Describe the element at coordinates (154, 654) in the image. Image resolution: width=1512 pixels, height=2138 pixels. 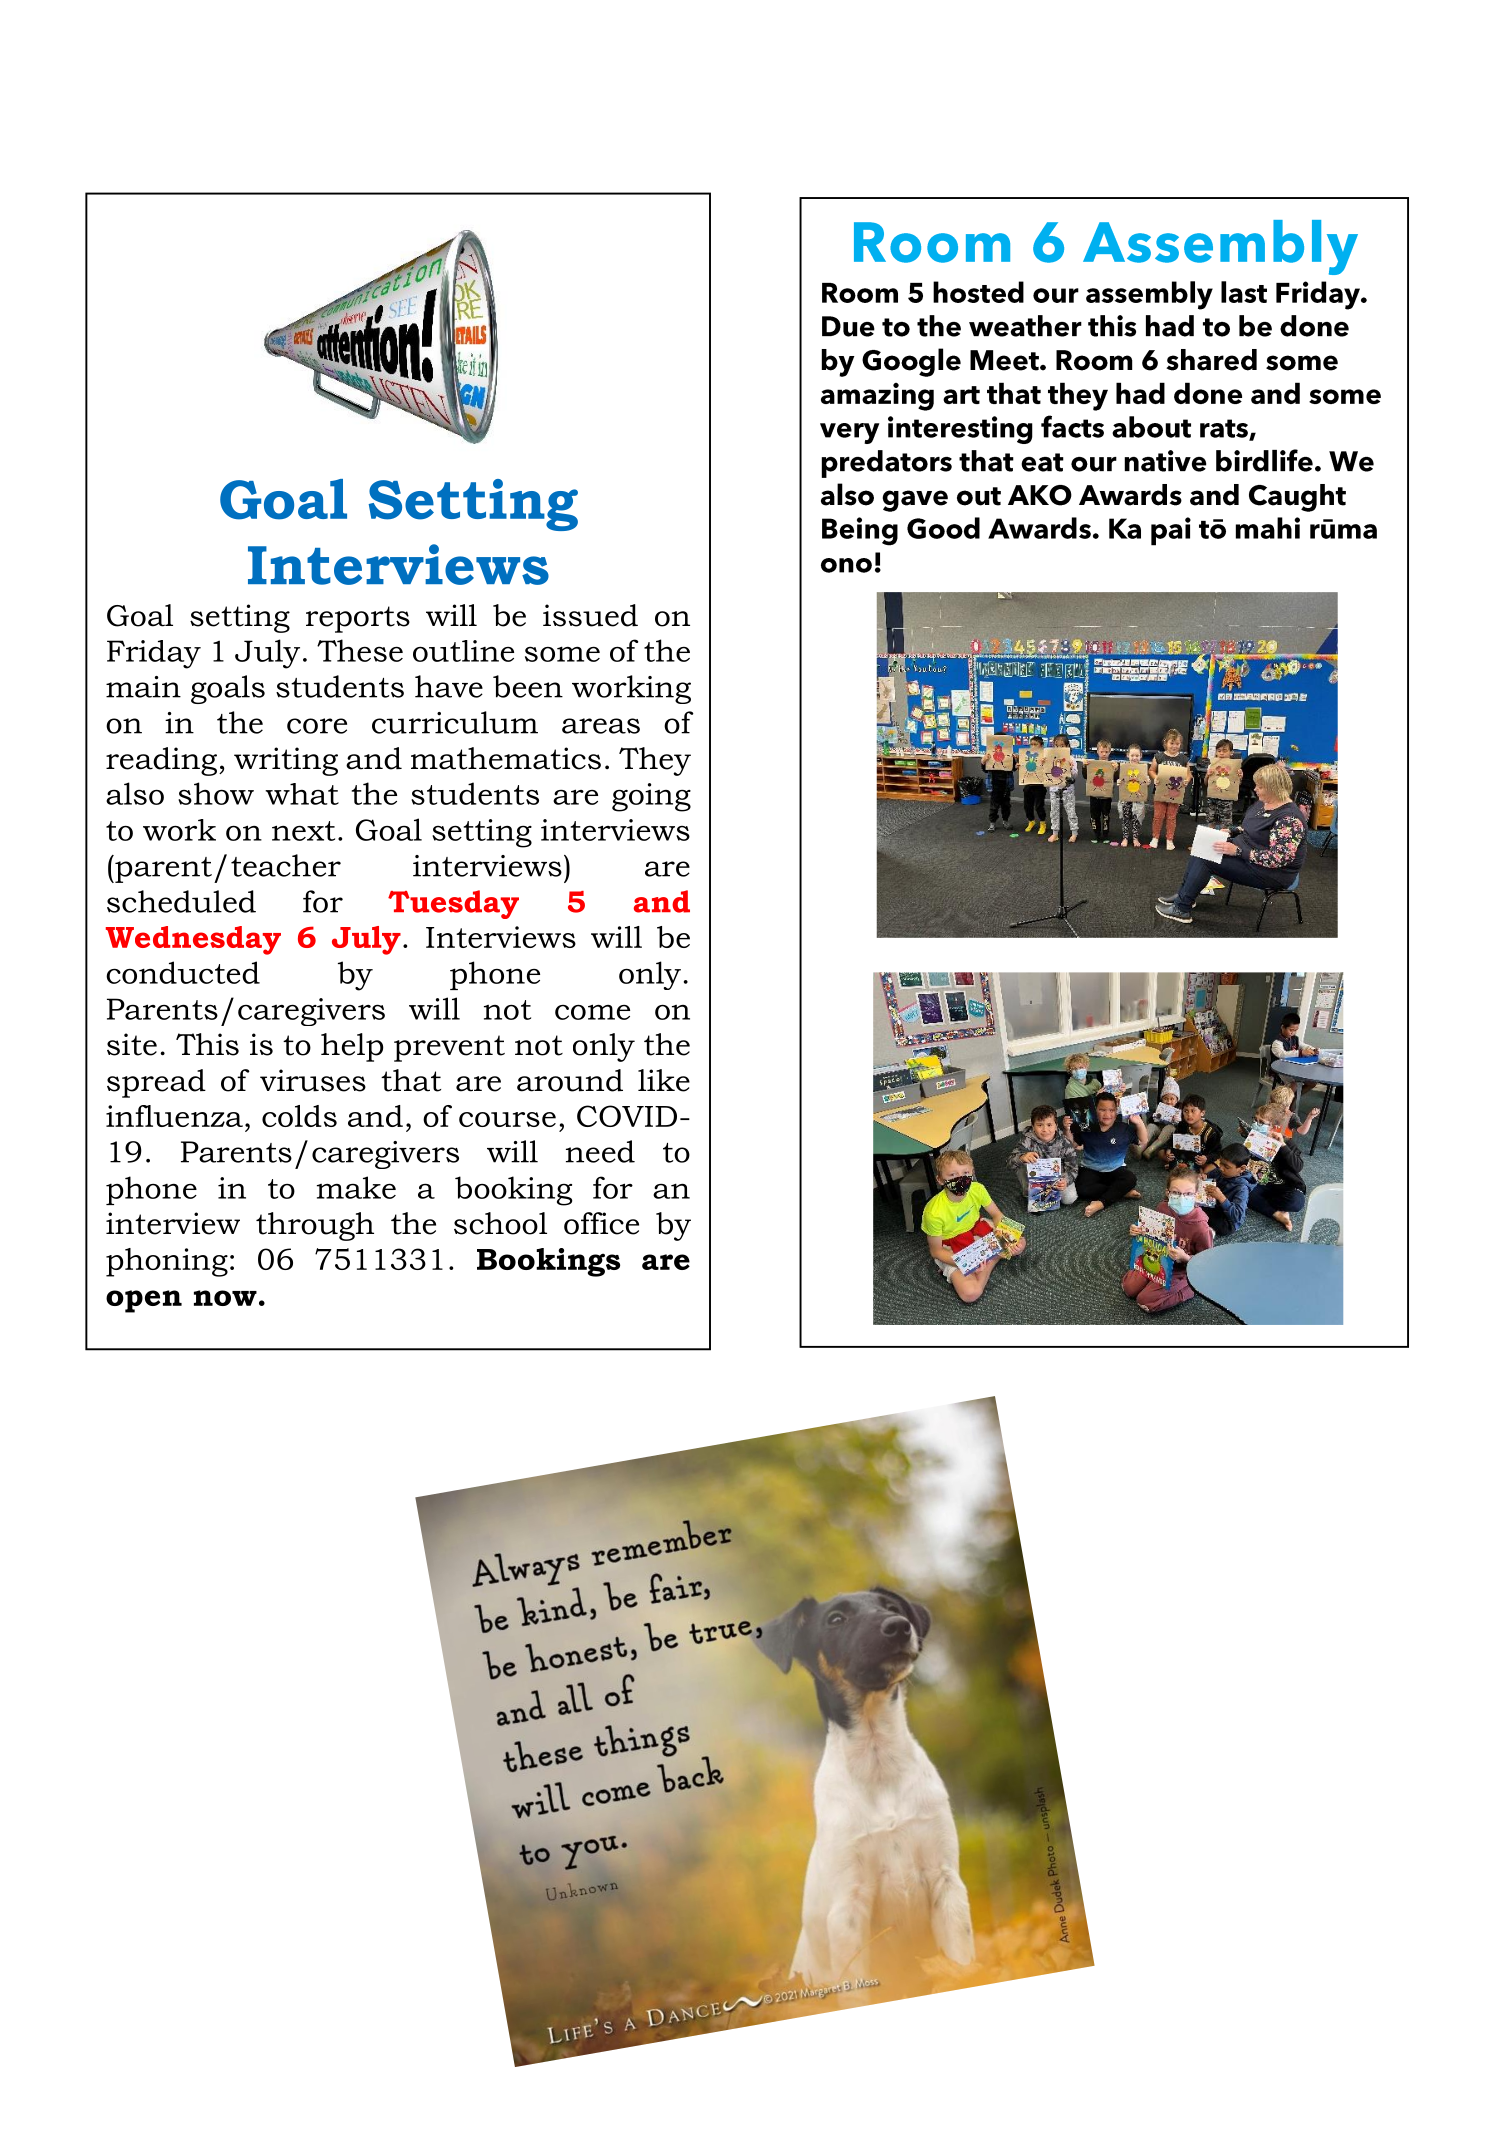
I see `Friday` at that location.
